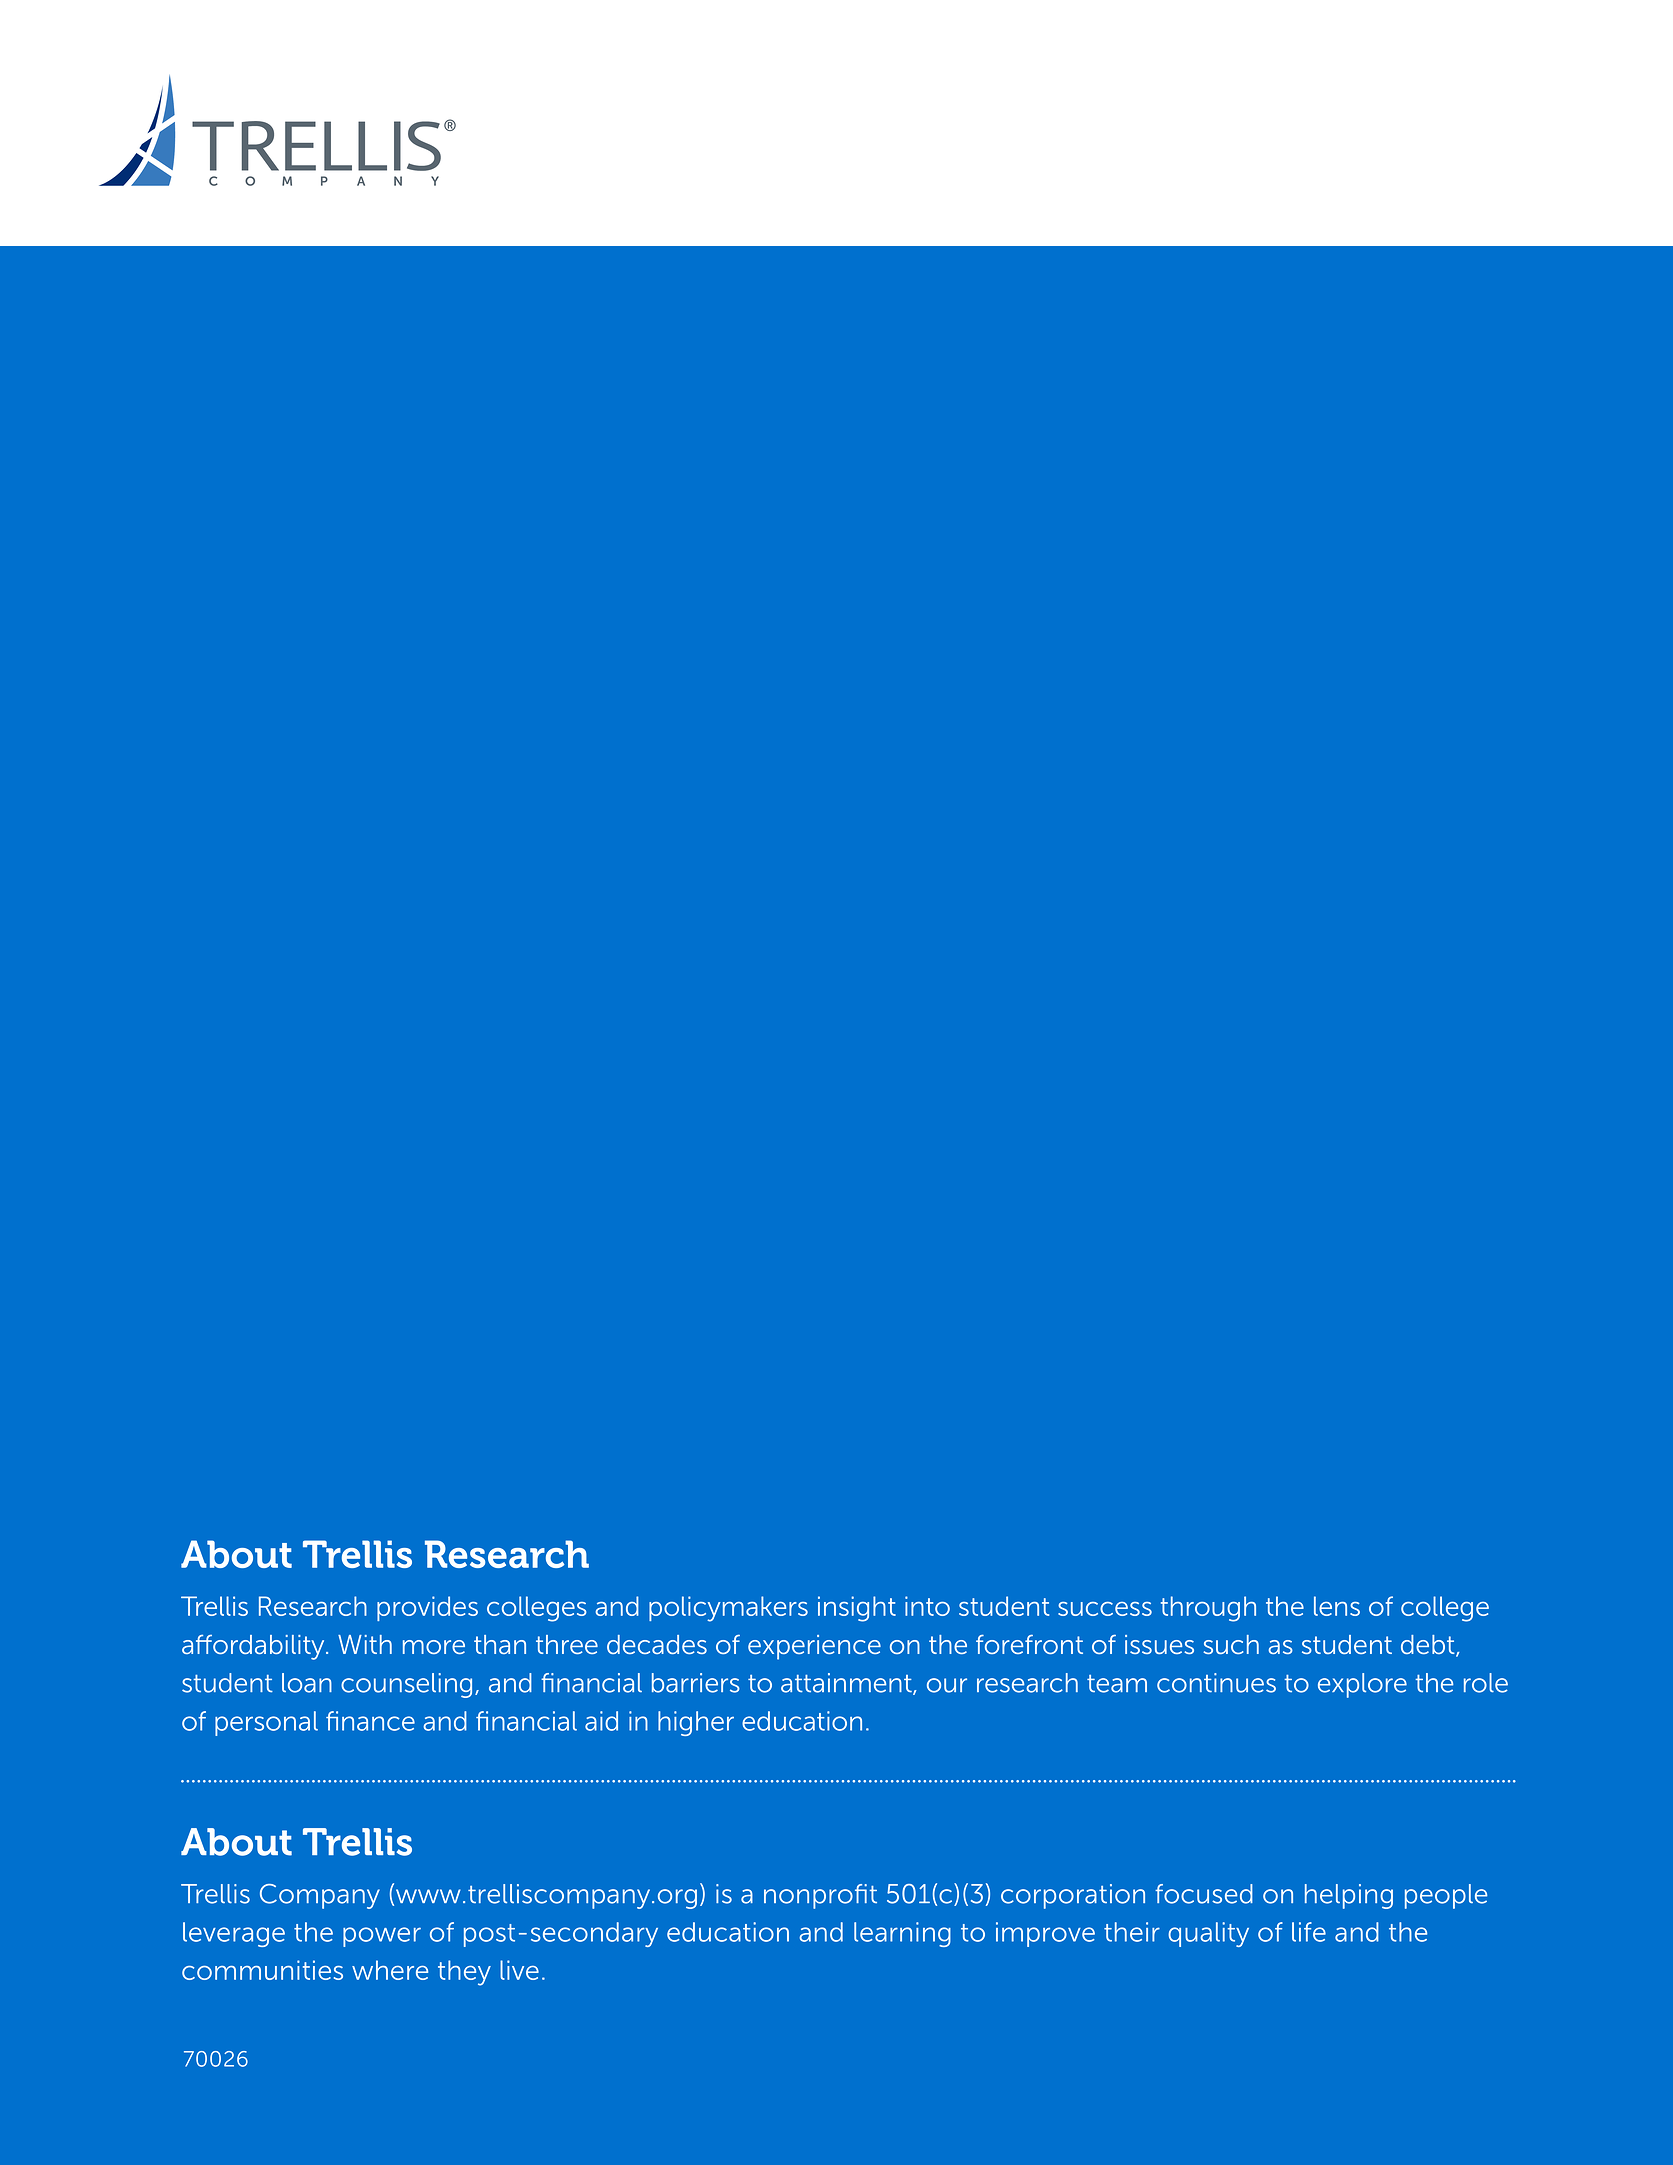 This screenshot has height=2165, width=1673. What do you see at coordinates (266, 1723) in the screenshot?
I see `personal` at bounding box center [266, 1723].
